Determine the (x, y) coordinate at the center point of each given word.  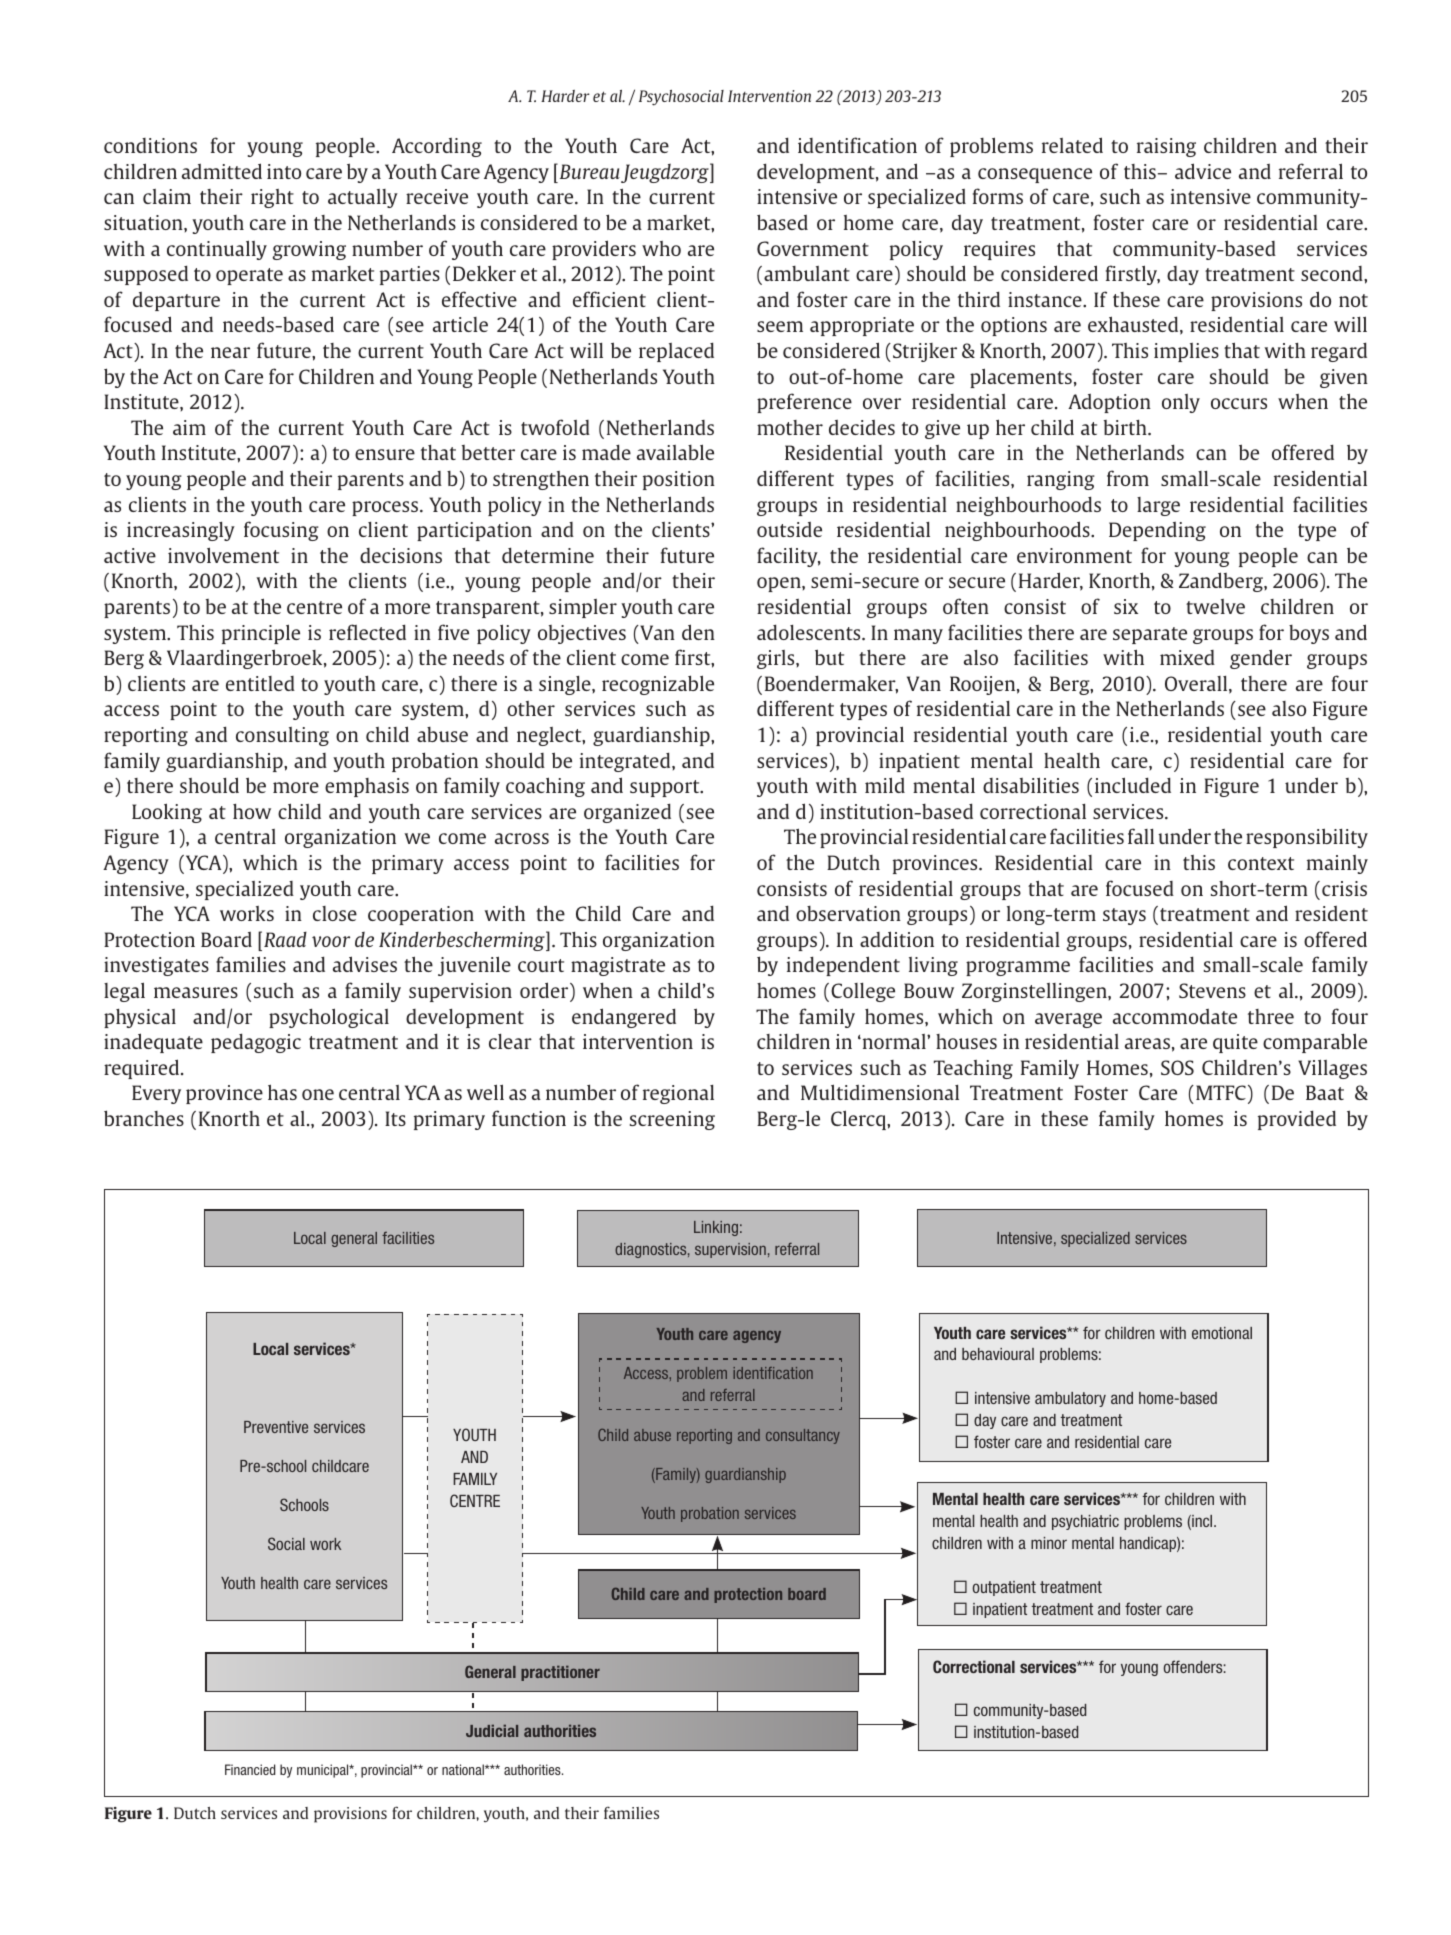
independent (843, 966)
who (661, 248)
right (272, 198)
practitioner (560, 1673)
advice (1203, 171)
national (464, 1769)
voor (331, 941)
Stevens (1212, 990)
